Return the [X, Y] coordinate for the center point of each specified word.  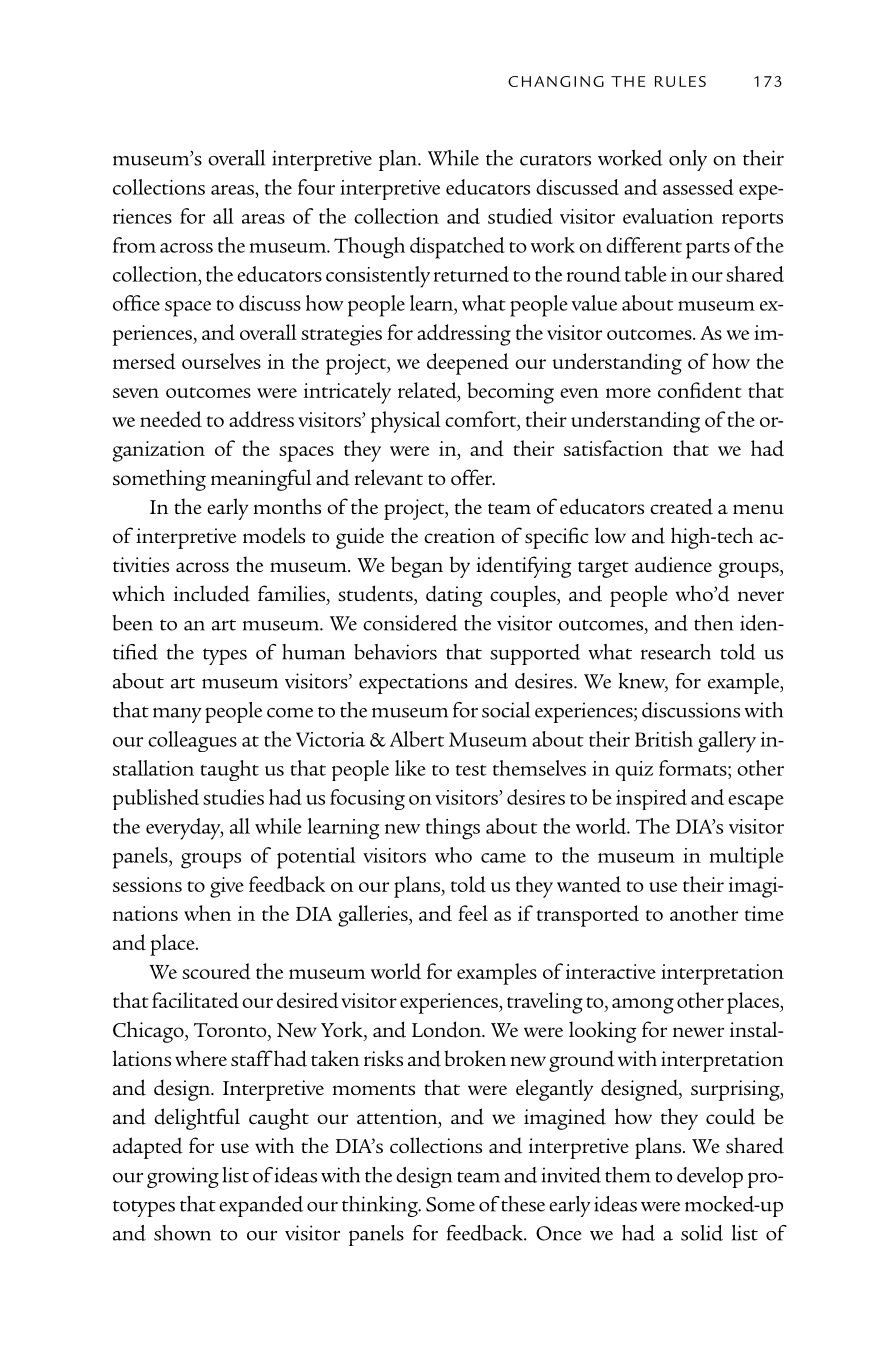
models [274, 535]
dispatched [457, 248]
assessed [698, 187]
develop [710, 1177]
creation [459, 535]
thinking [381, 1206]
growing [183, 1177]
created [681, 506]
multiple [747, 858]
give [227, 887]
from [134, 245]
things [453, 829]
